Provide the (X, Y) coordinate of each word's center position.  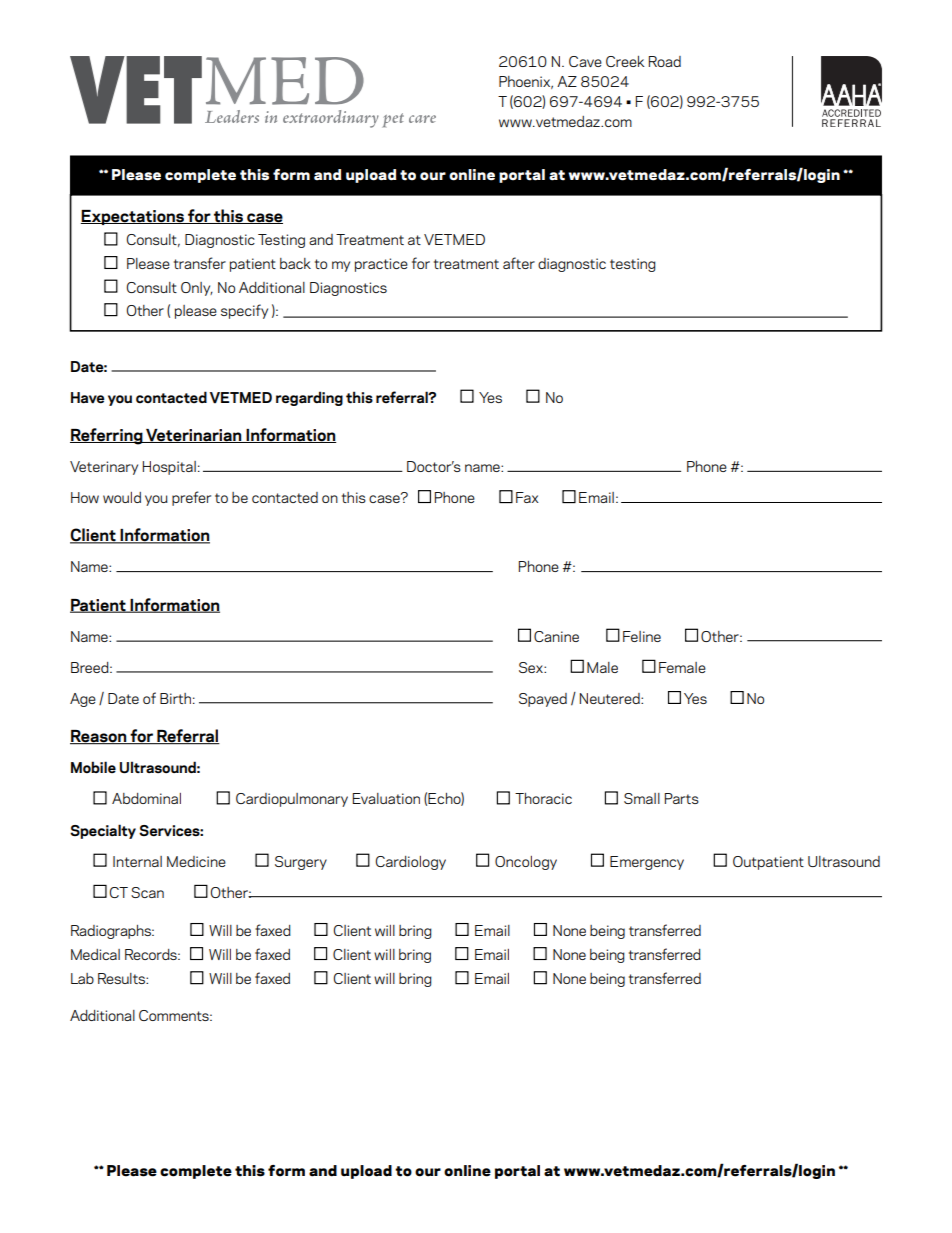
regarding (309, 398)
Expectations (133, 217)
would (122, 497)
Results (122, 978)
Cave (585, 61)
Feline (642, 636)
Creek (625, 61)
